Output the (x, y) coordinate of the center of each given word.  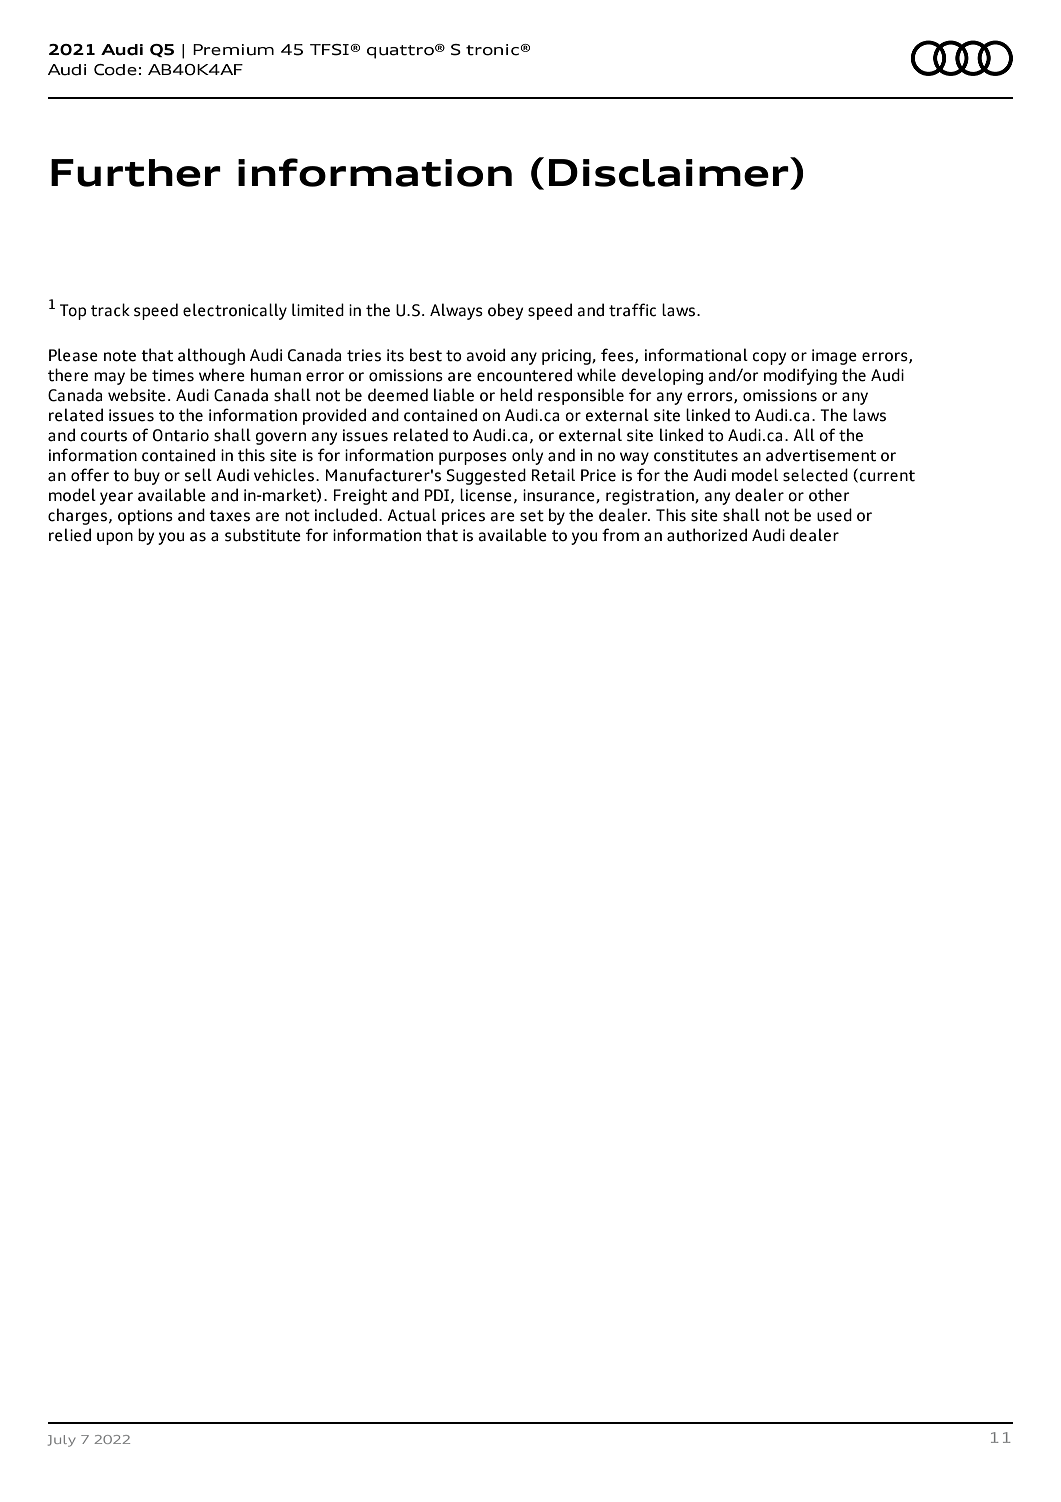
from (620, 535)
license (486, 495)
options (145, 517)
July (62, 1441)
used (834, 515)
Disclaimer (670, 172)
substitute (263, 535)
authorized (707, 535)
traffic (632, 310)
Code (115, 70)
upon (115, 538)
